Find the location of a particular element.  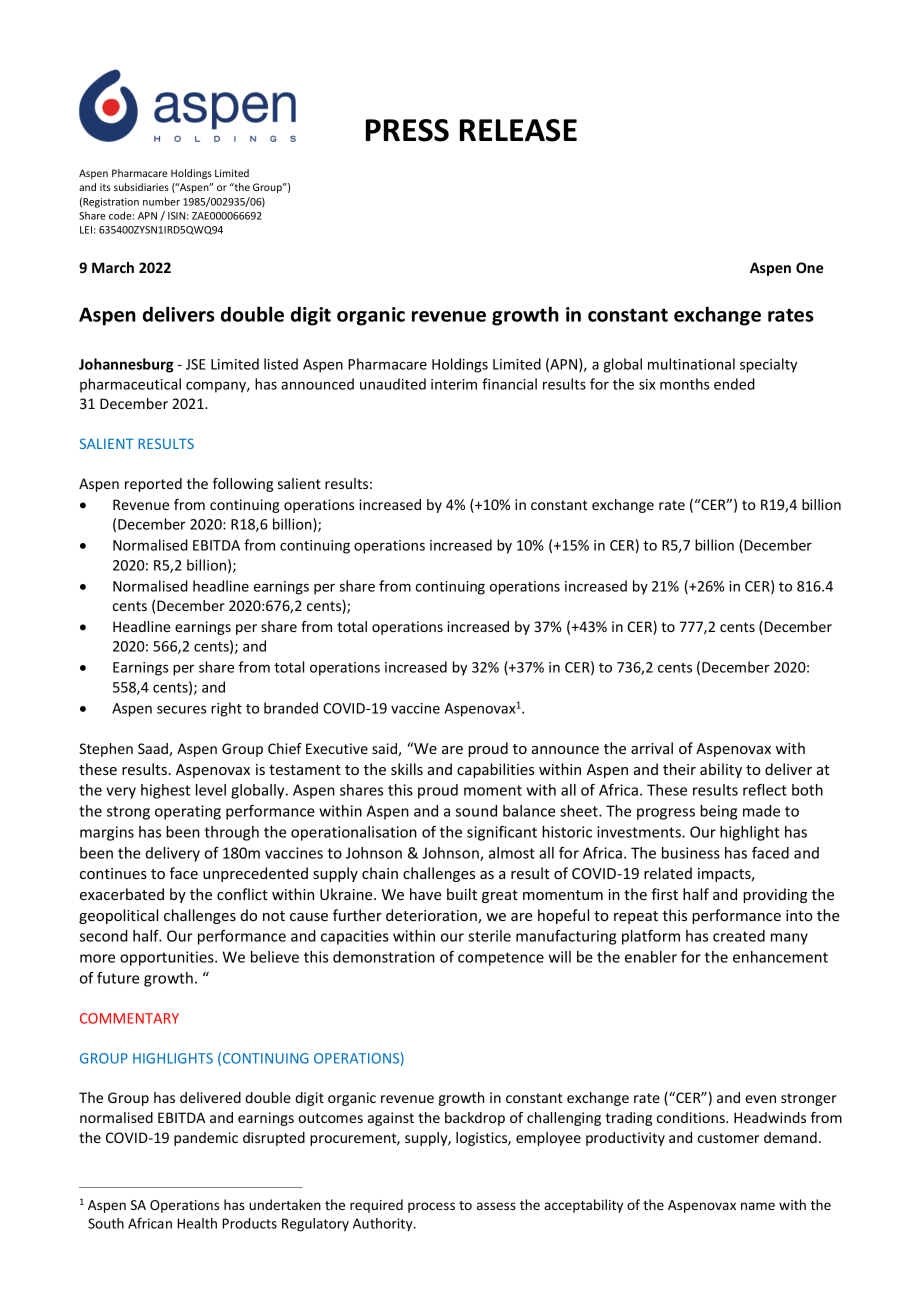

One is located at coordinates (809, 267).
